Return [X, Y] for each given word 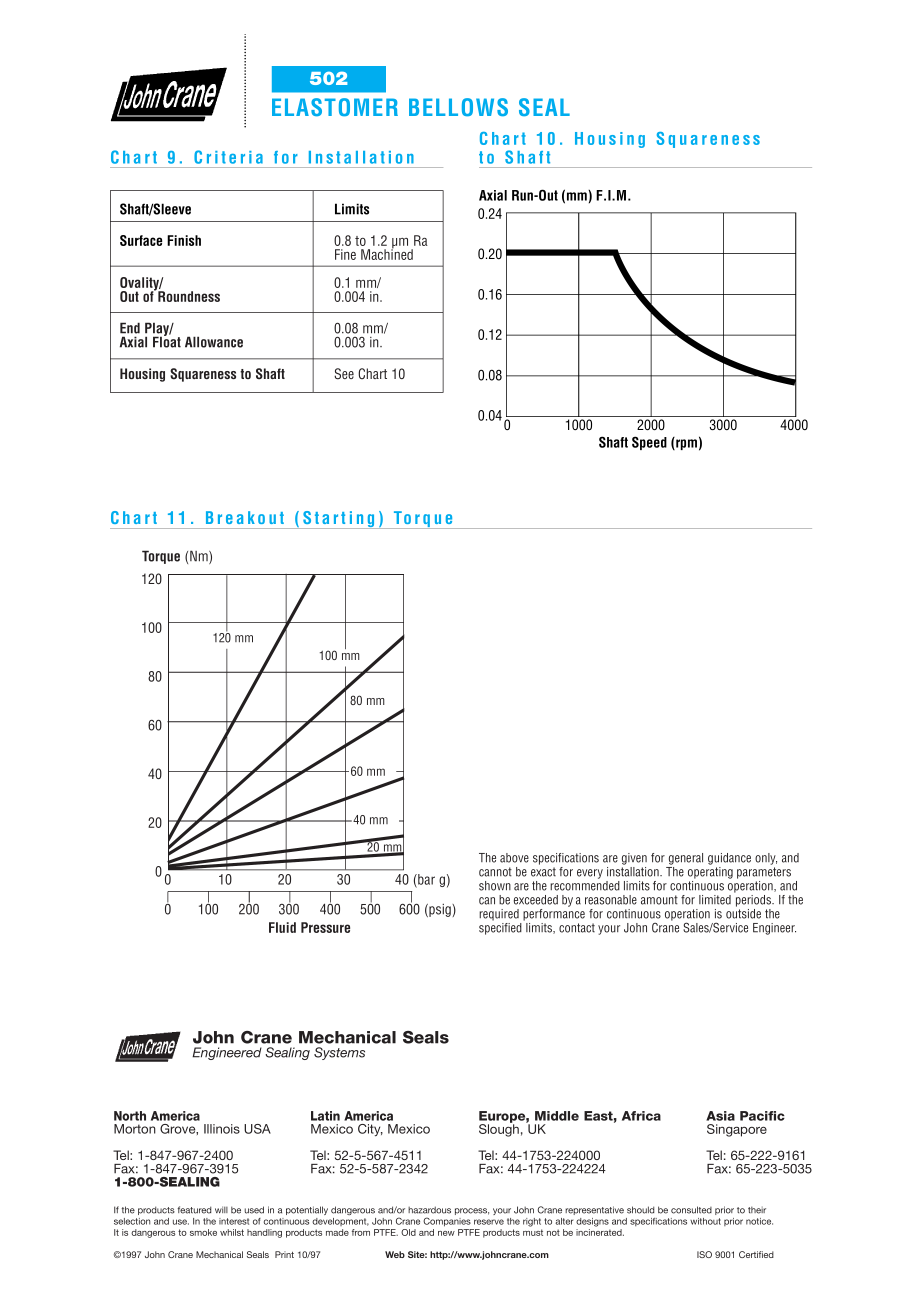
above [514, 858]
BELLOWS [458, 107]
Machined [387, 253]
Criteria [228, 157]
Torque [161, 557]
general [686, 859]
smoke [203, 1232]
